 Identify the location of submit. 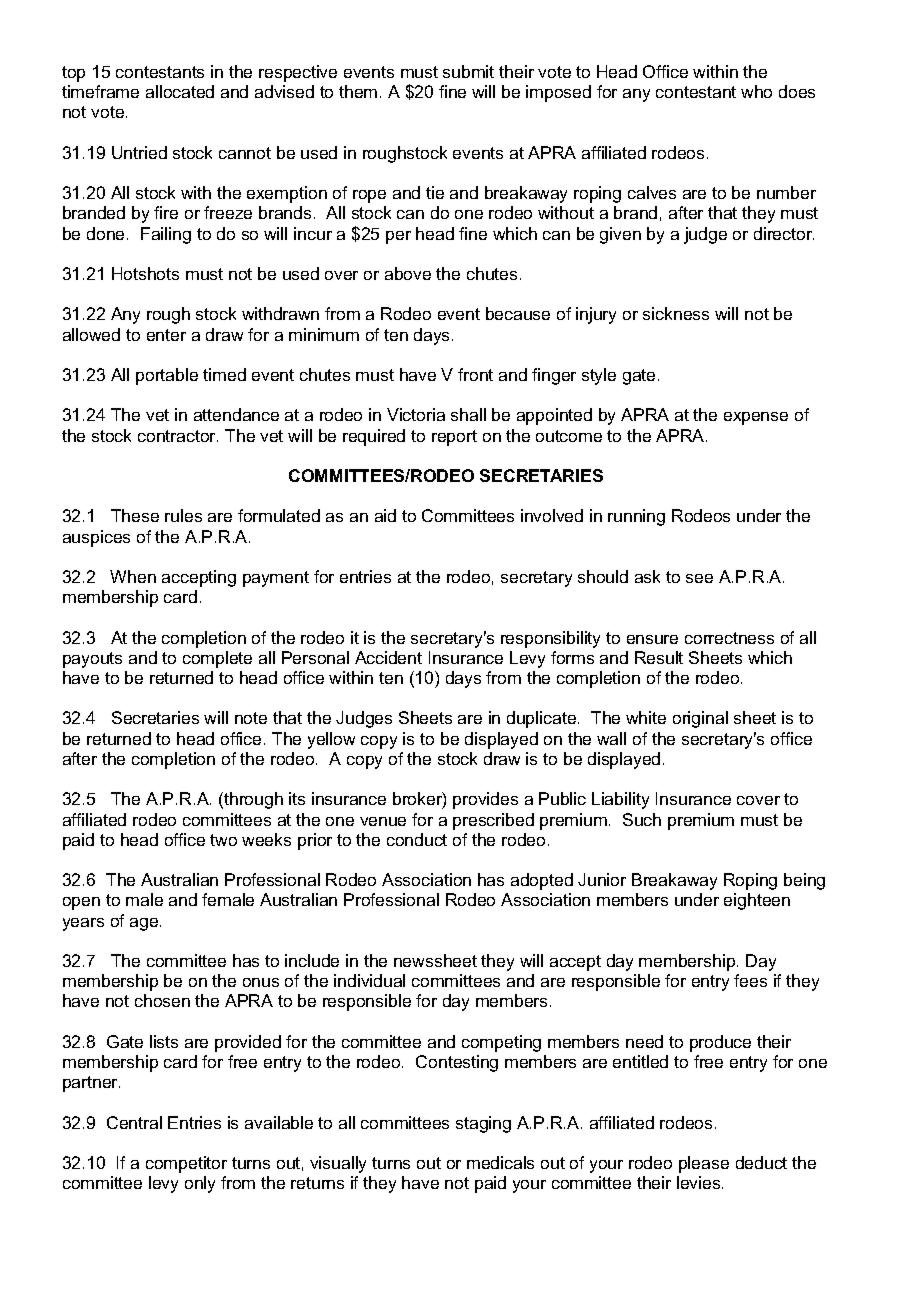
(468, 71).
